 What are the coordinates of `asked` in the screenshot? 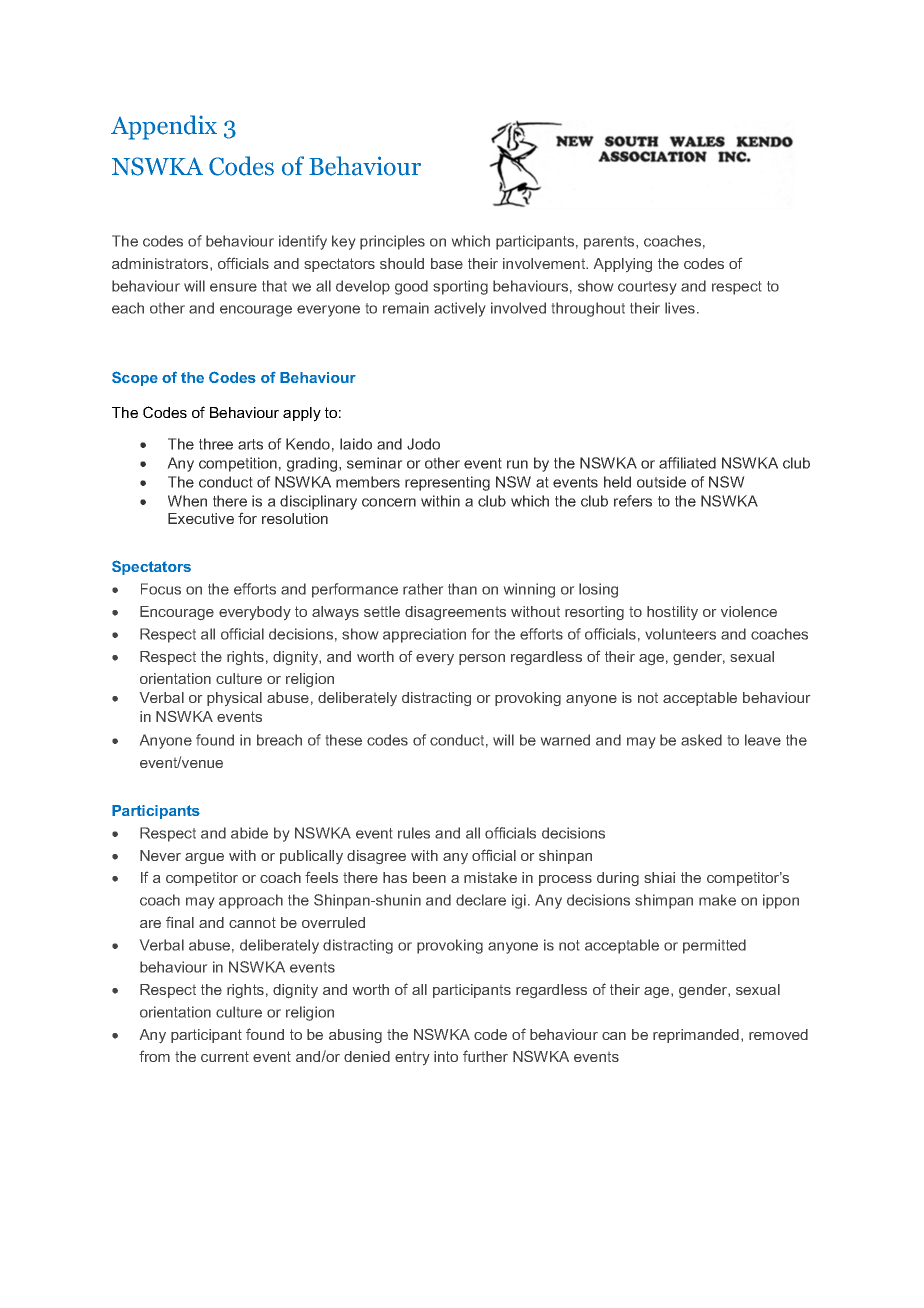 It's located at (701, 740).
